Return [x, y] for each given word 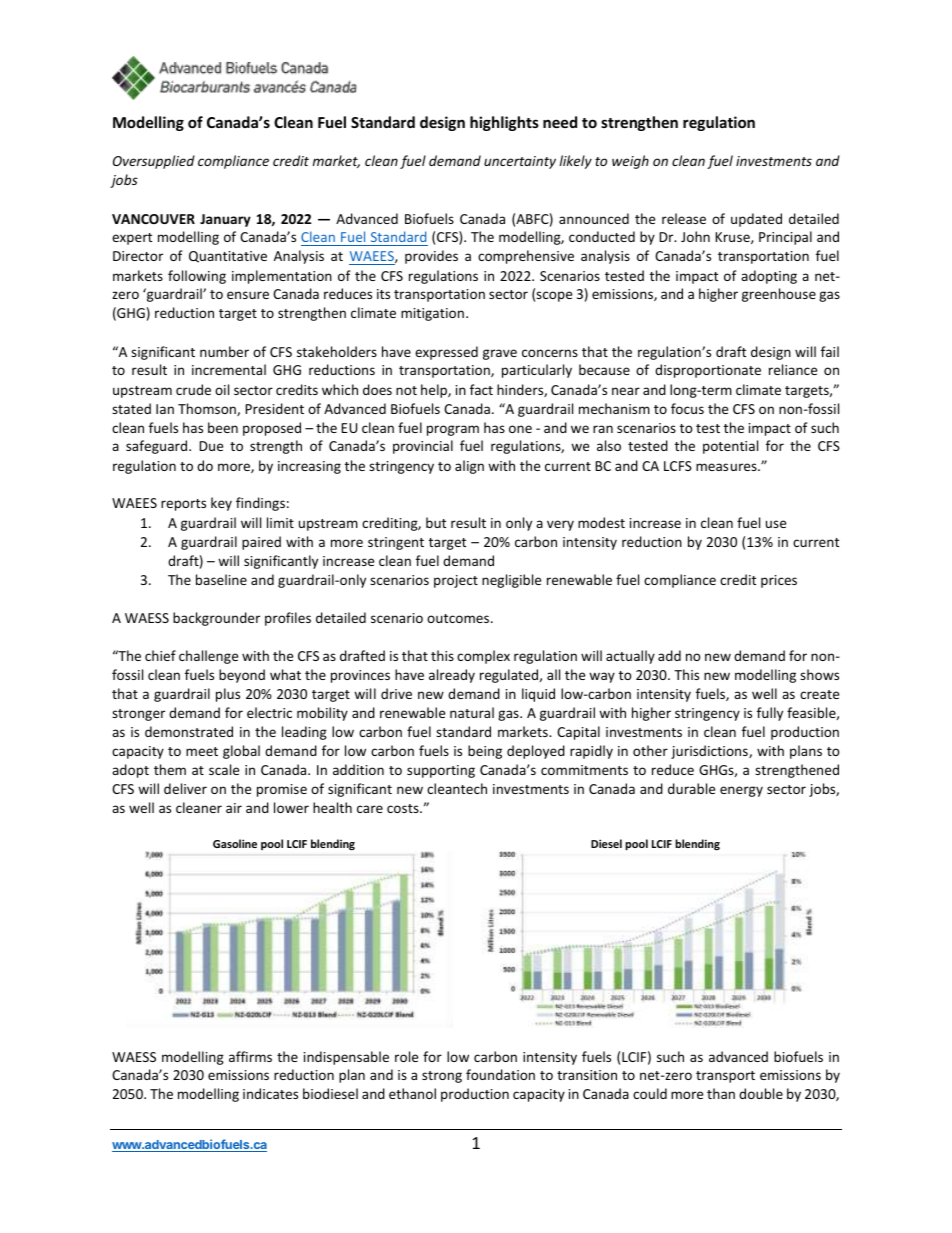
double [761, 1093]
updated [756, 220]
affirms [250, 1056]
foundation [500, 1074]
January [225, 220]
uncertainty [520, 162]
